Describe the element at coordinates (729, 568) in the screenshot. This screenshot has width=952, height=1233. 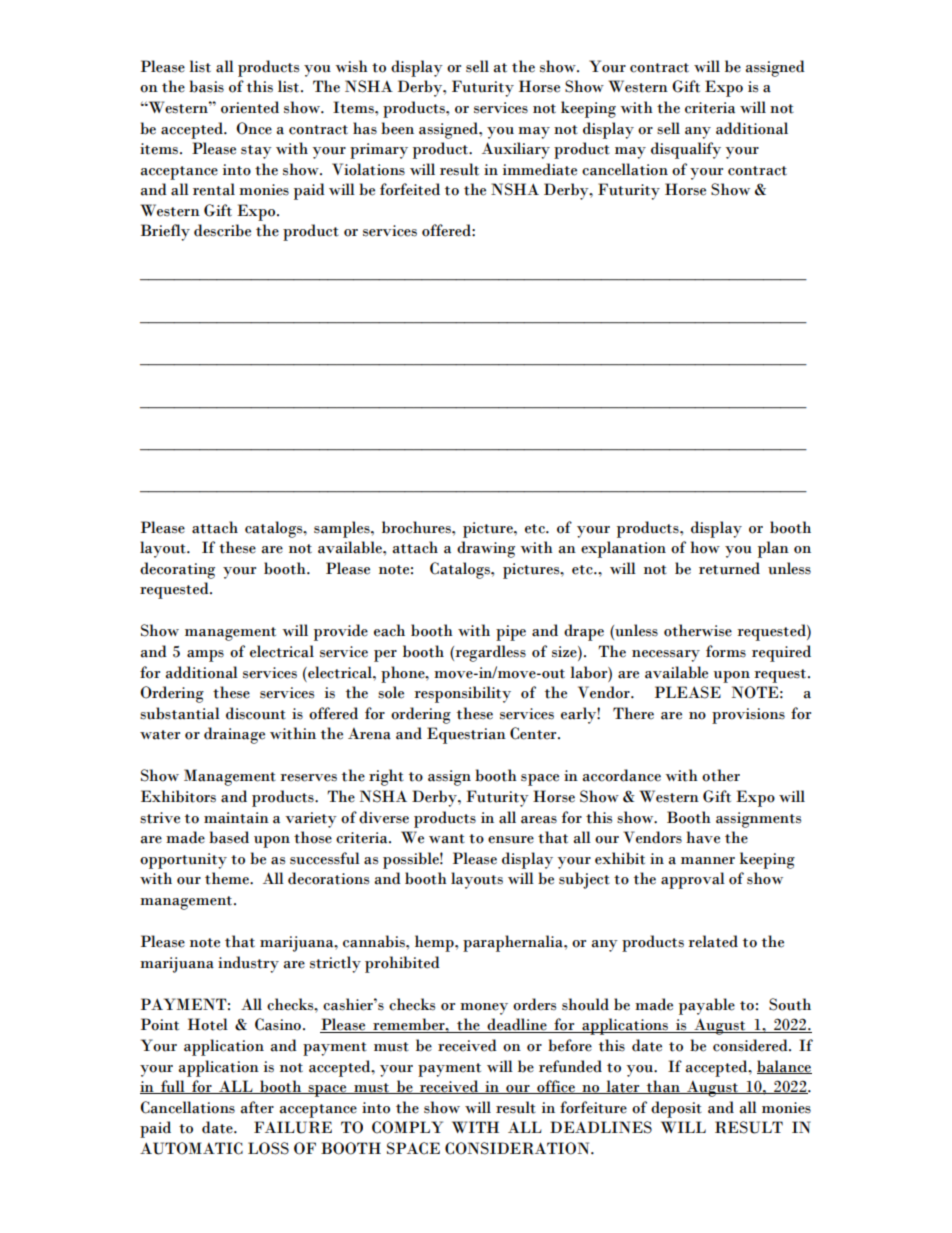
I see `returned` at that location.
